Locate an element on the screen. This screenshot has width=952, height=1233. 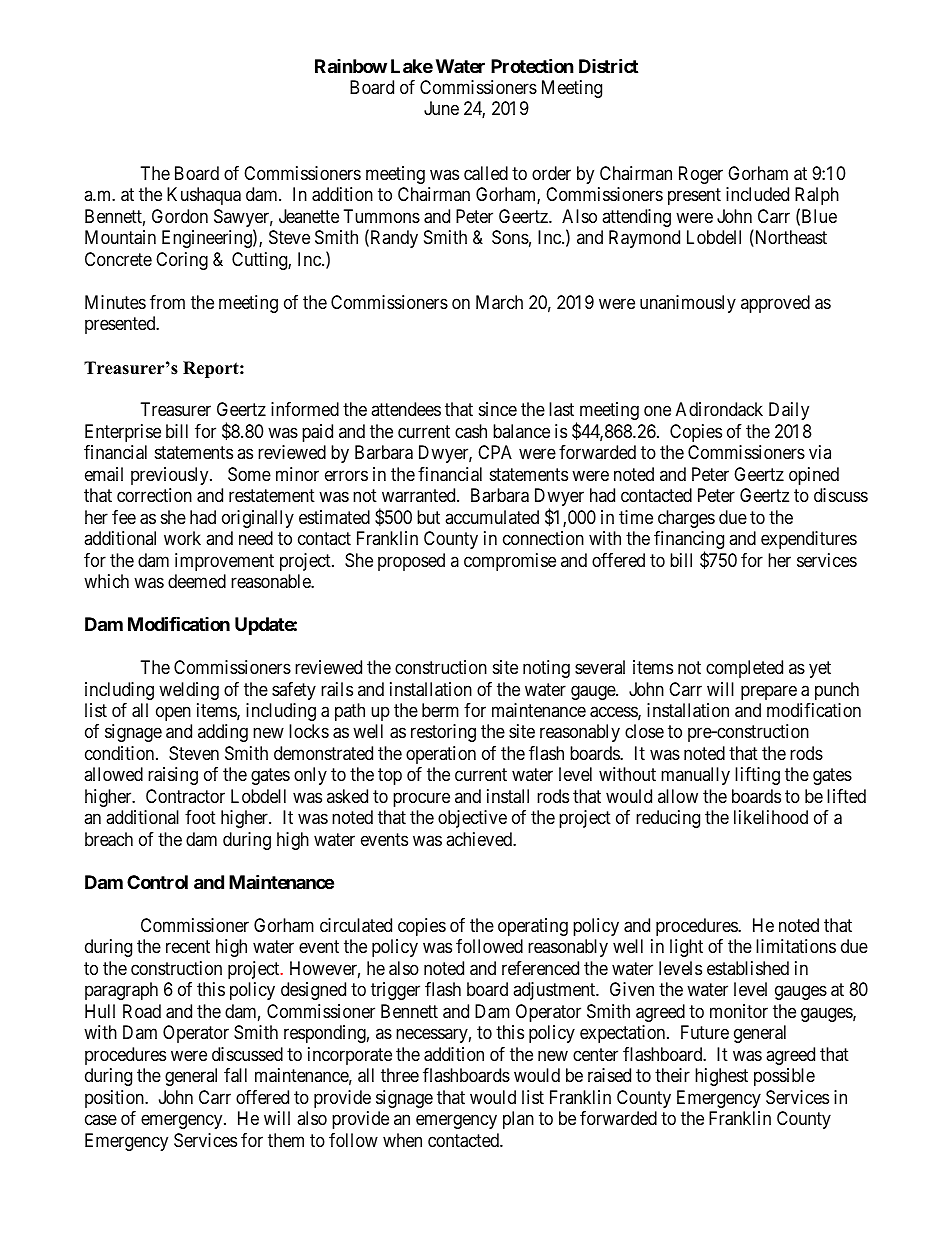
Roger is located at coordinates (701, 175).
